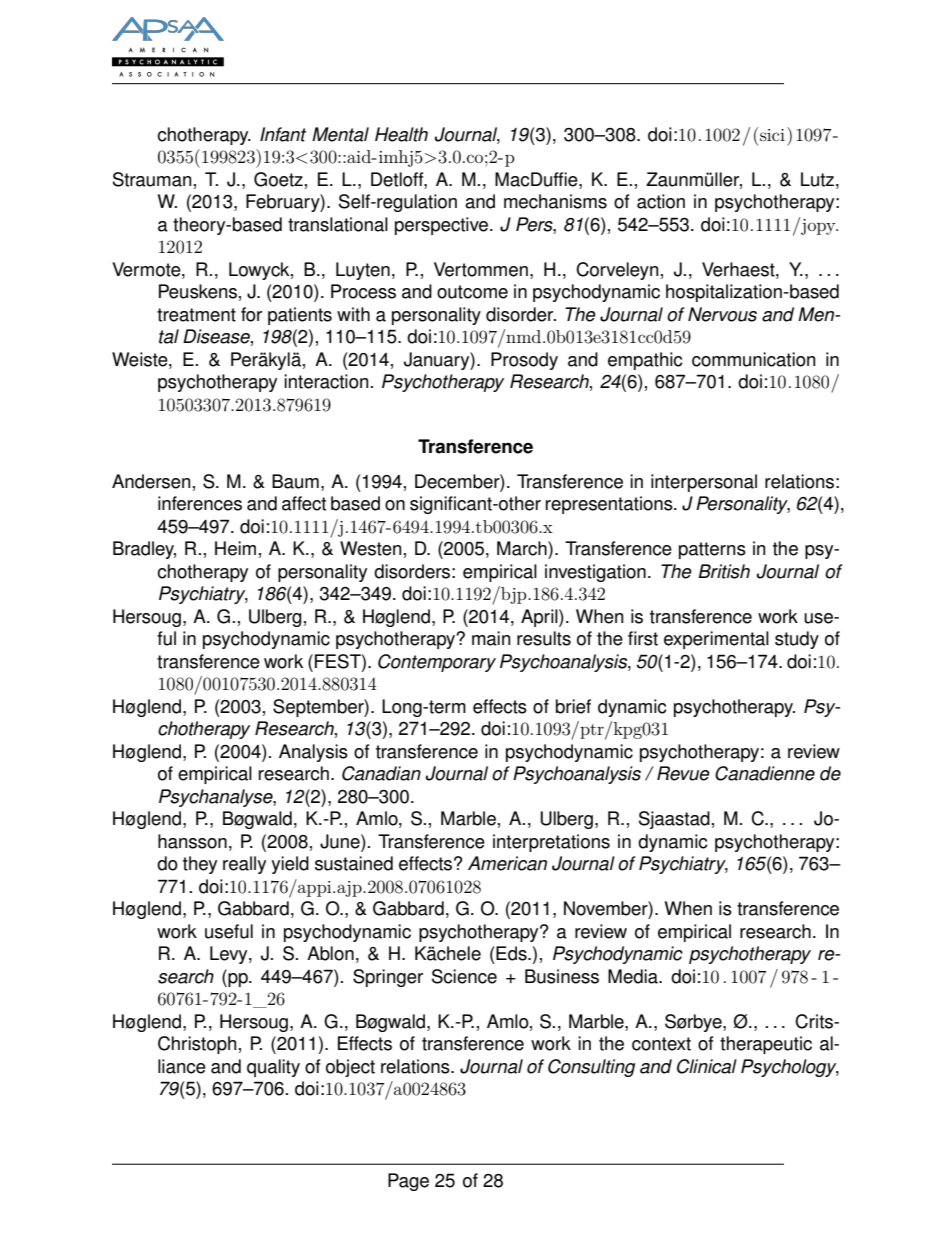 The width and height of the screenshot is (952, 1233). Describe the element at coordinates (555, 201) in the screenshot. I see `mechanisms` at that location.
